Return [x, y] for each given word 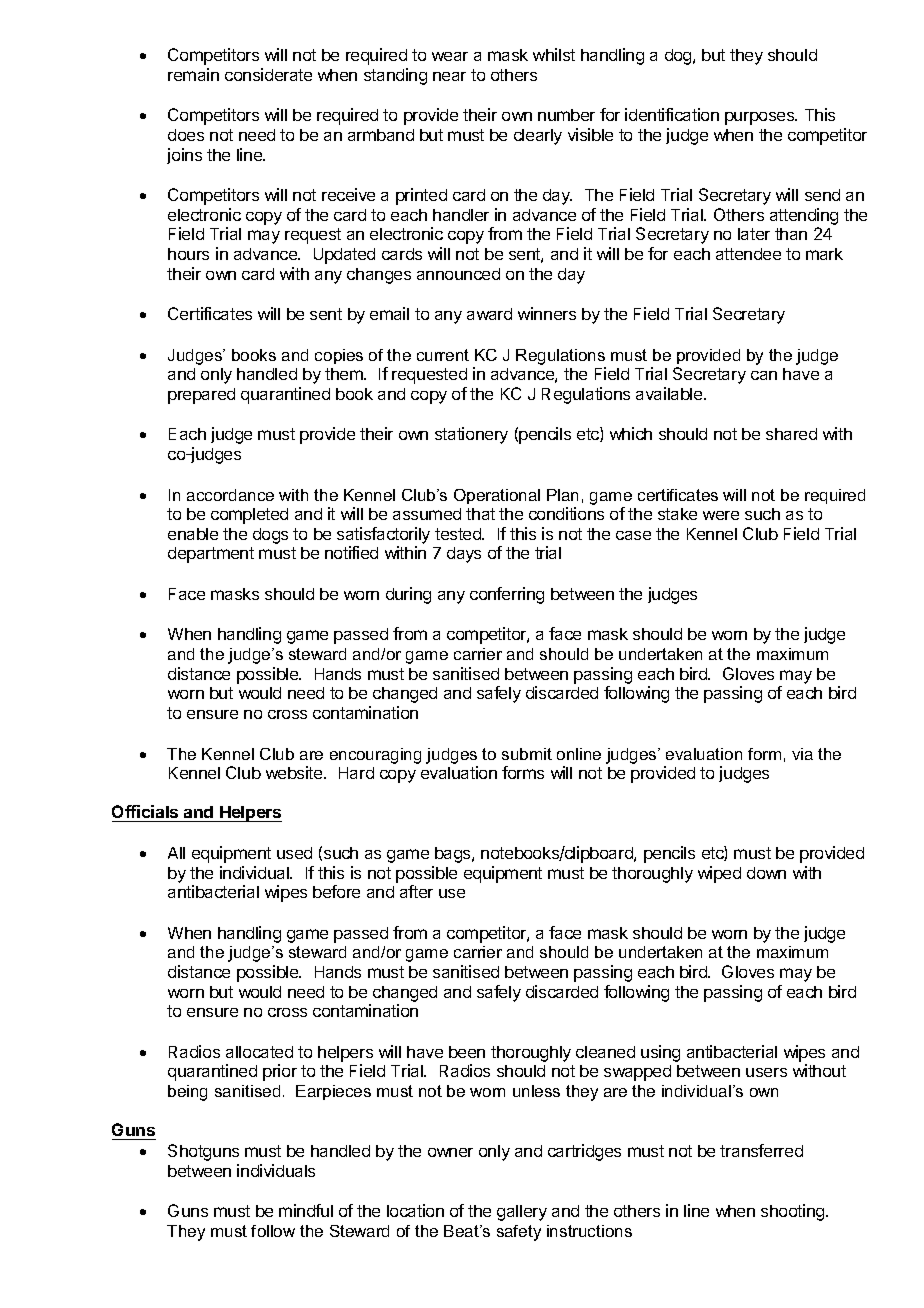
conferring [507, 595]
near [449, 76]
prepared [201, 396]
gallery [522, 1213]
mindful [306, 1210]
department [211, 555]
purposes [761, 118]
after [416, 891]
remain [193, 74]
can [764, 375]
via [802, 754]
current [443, 355]
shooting [794, 1212]
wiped [719, 874]
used [294, 853]
